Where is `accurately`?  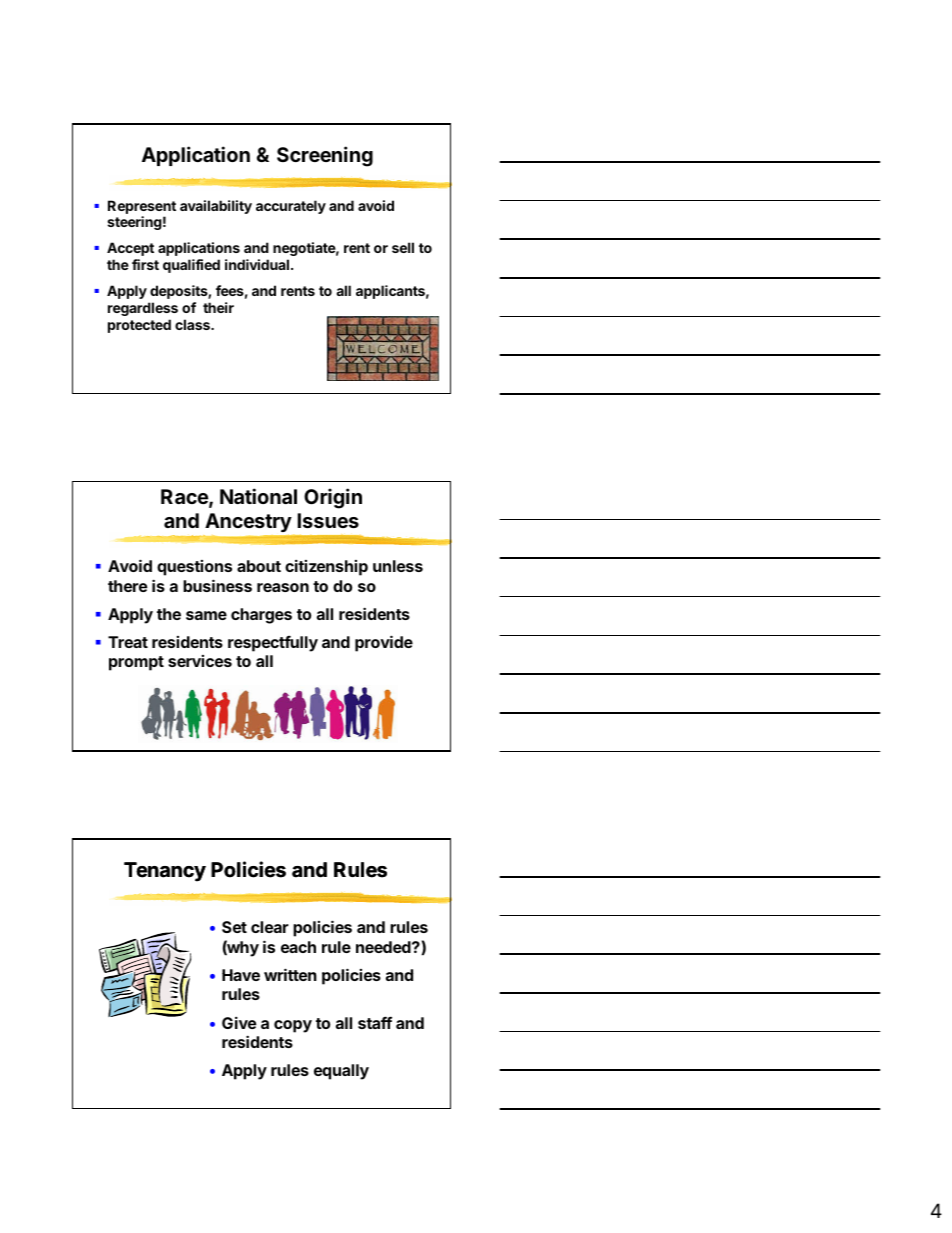
accurately is located at coordinates (291, 207).
